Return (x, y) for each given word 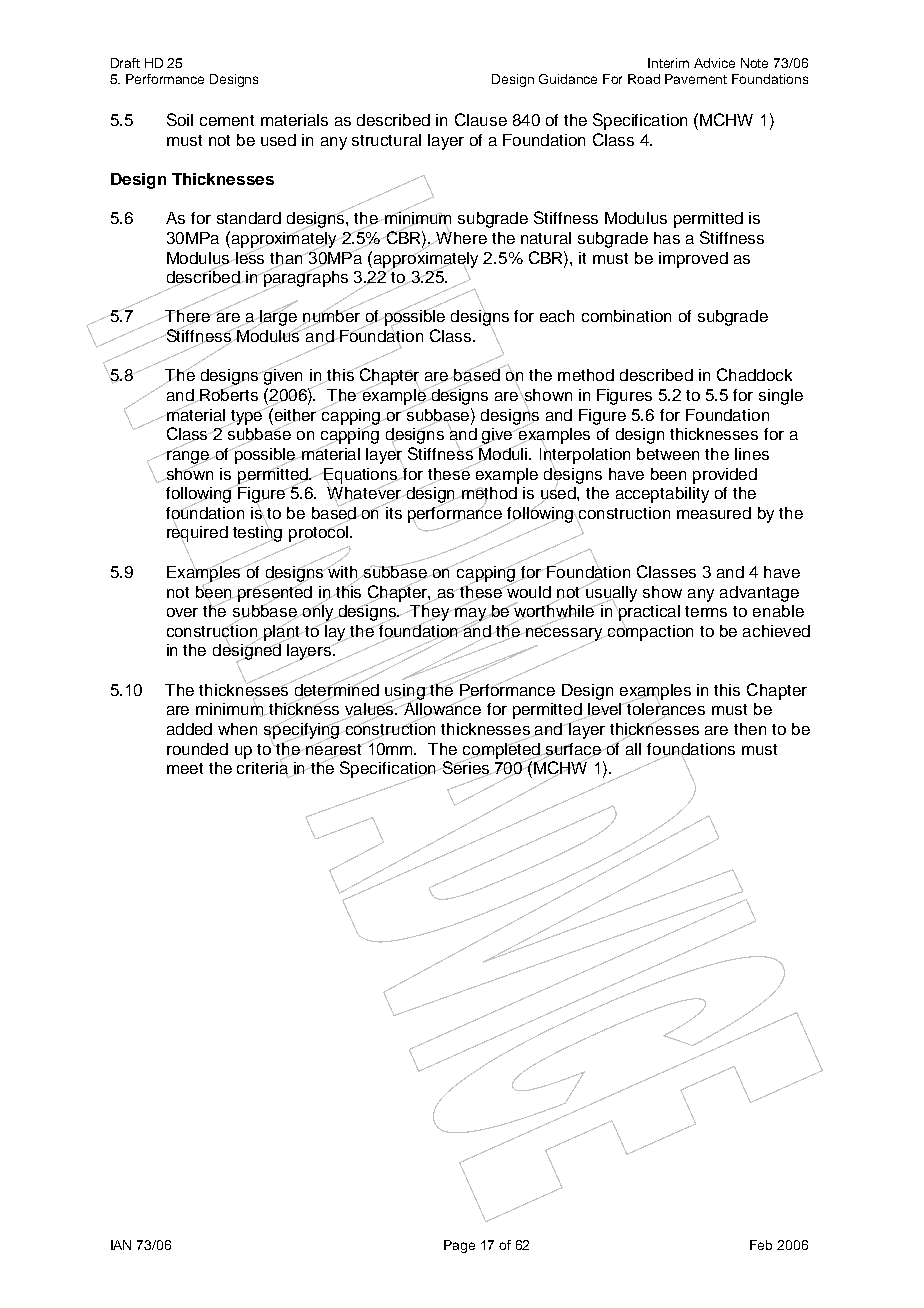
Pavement (696, 79)
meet (185, 768)
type (247, 416)
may (470, 614)
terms (706, 611)
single (781, 397)
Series (466, 768)
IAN (121, 1245)
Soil (180, 119)
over (182, 612)
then (750, 729)
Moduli (503, 454)
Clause (481, 119)
